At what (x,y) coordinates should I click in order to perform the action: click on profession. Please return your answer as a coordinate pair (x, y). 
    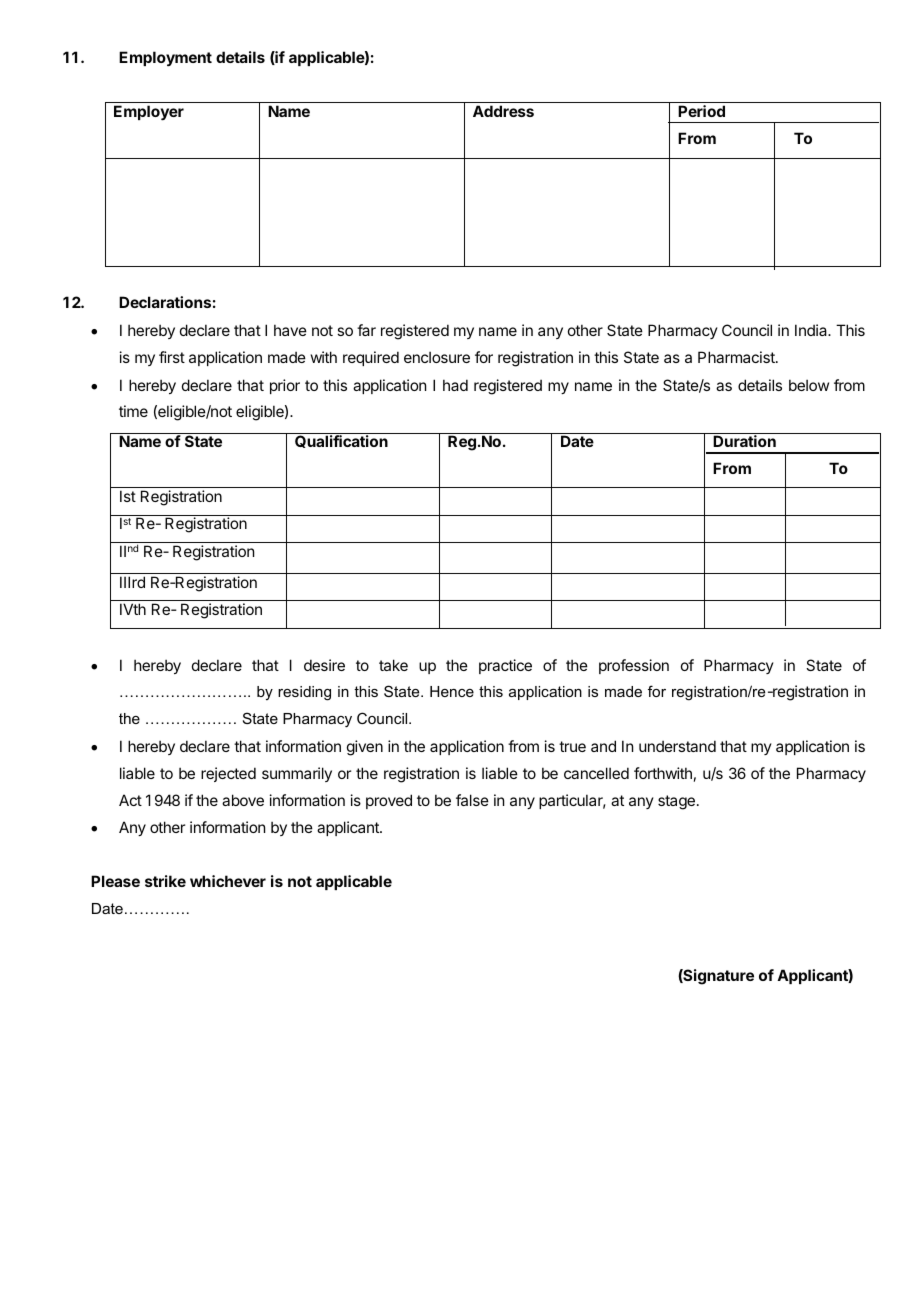
    Looking at the image, I should click on (634, 666).
